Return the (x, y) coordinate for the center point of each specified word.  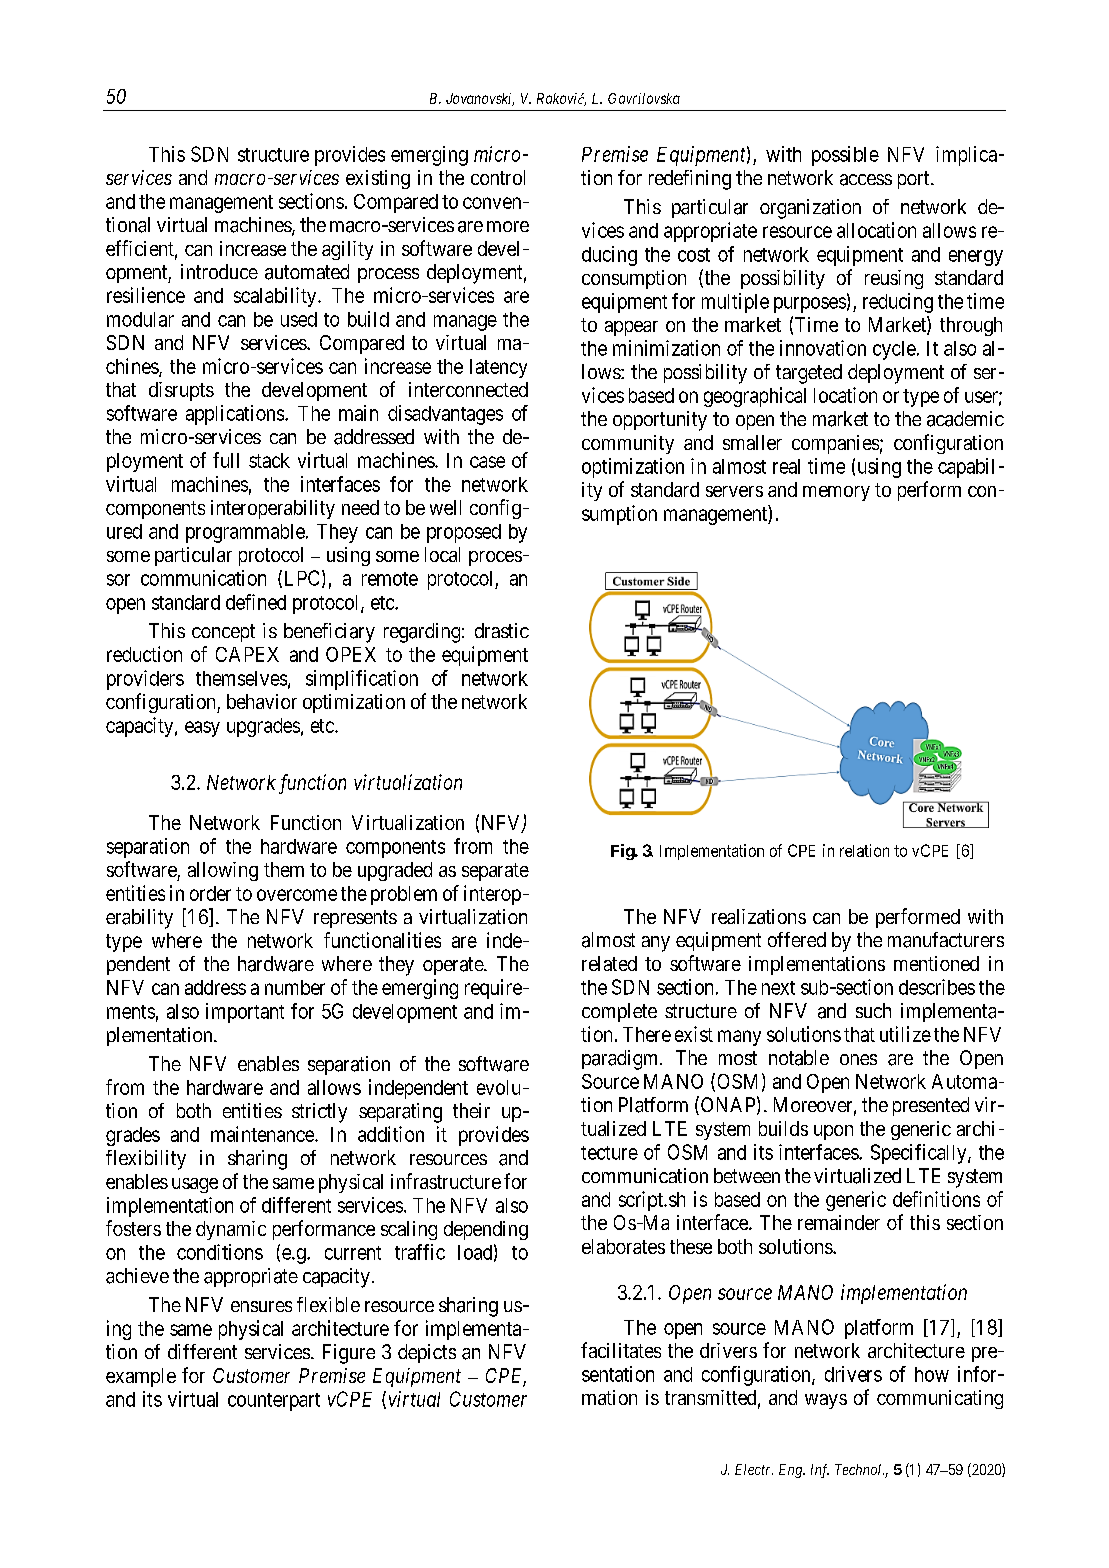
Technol (859, 1469)
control (498, 177)
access (866, 180)
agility (347, 250)
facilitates (621, 1350)
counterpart (274, 1402)
